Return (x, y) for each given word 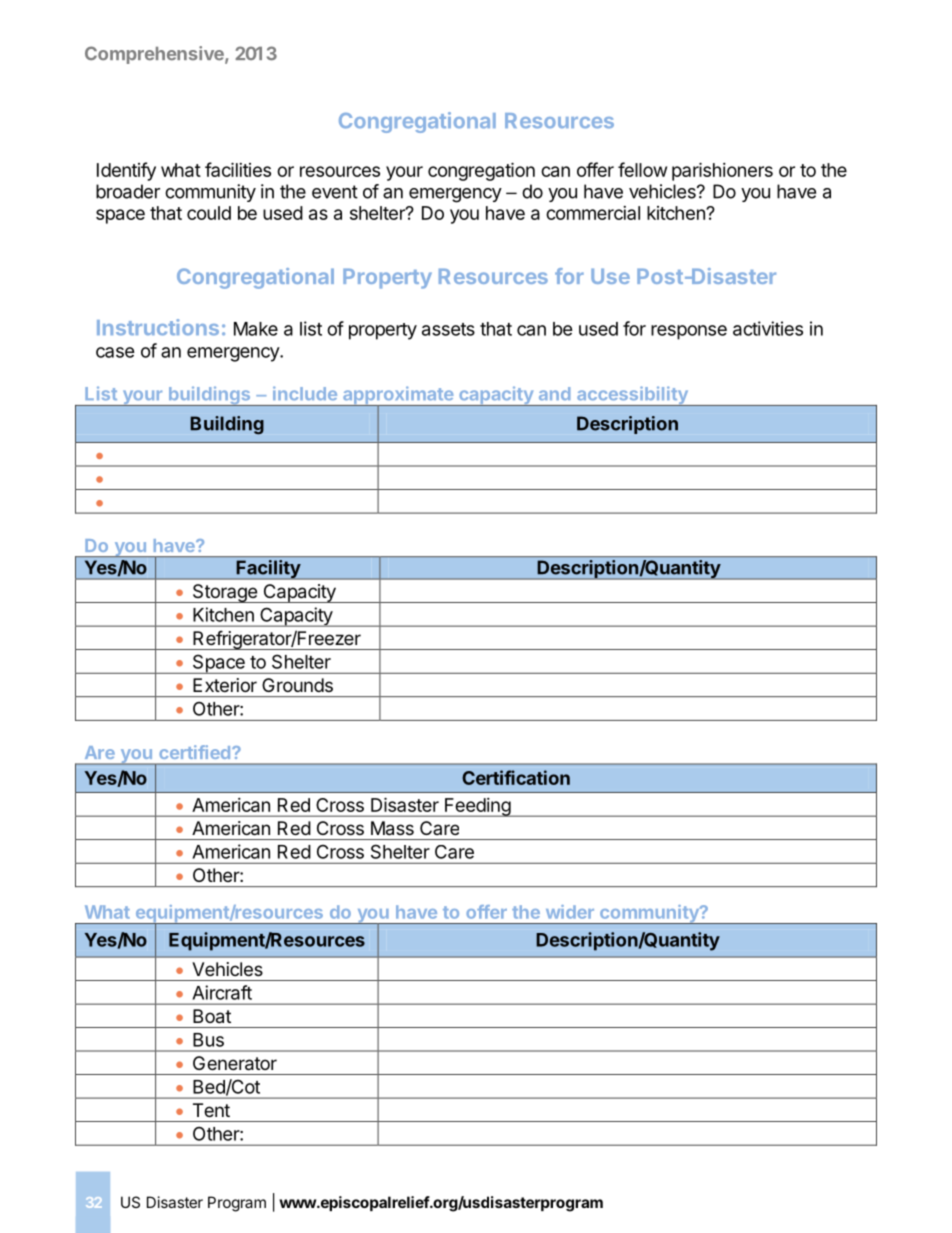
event (335, 192)
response (689, 332)
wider (570, 912)
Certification (516, 777)
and (554, 393)
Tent (211, 1110)
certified (196, 752)
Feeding (477, 807)
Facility (268, 570)
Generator (235, 1063)
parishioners (722, 171)
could (209, 213)
